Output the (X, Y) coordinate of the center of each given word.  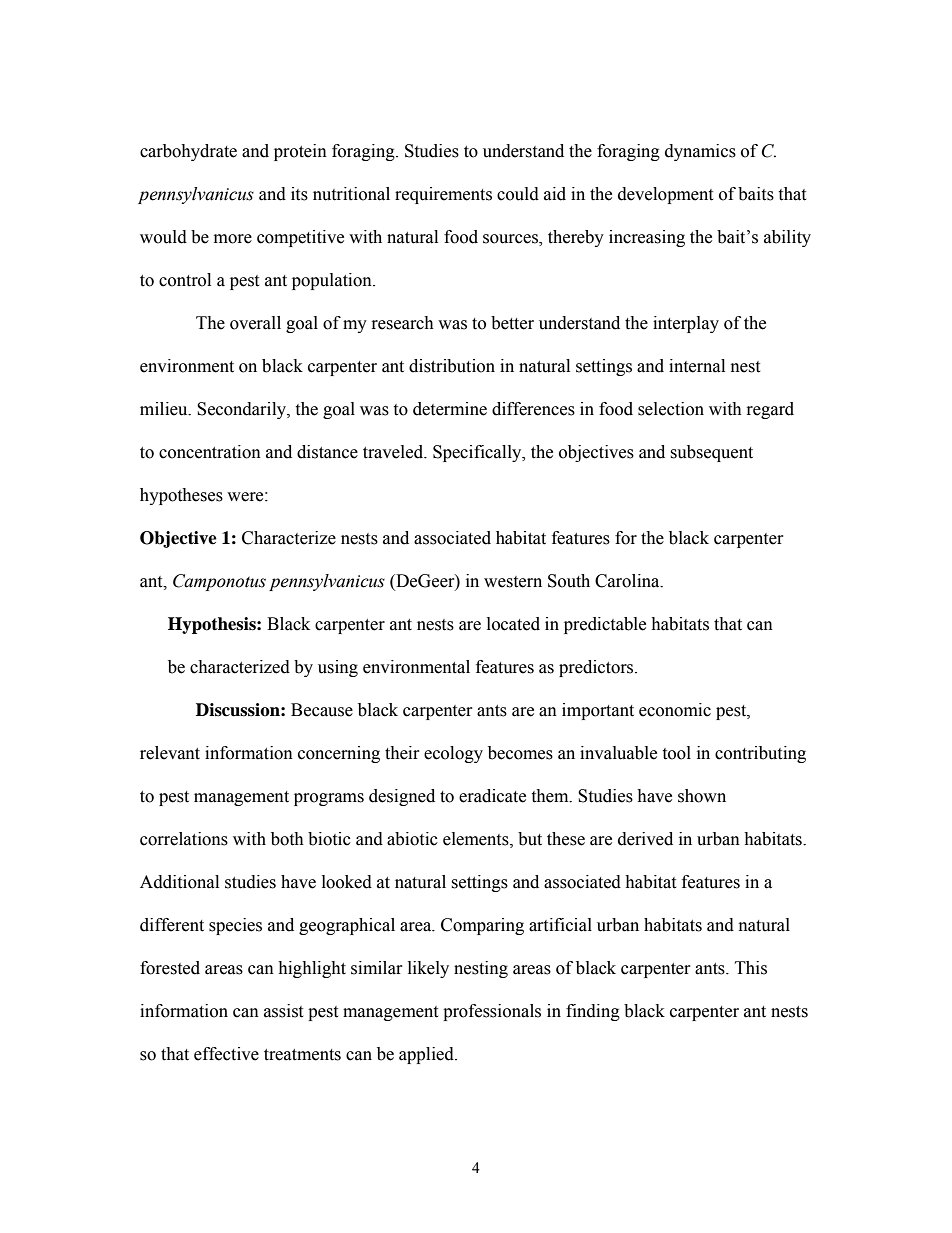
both (287, 839)
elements (477, 839)
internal (697, 366)
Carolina (628, 581)
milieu (165, 409)
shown (702, 796)
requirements (443, 195)
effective (226, 1054)
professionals (492, 1012)
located (513, 624)
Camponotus (219, 582)
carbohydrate (188, 152)
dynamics (700, 152)
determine (450, 409)
